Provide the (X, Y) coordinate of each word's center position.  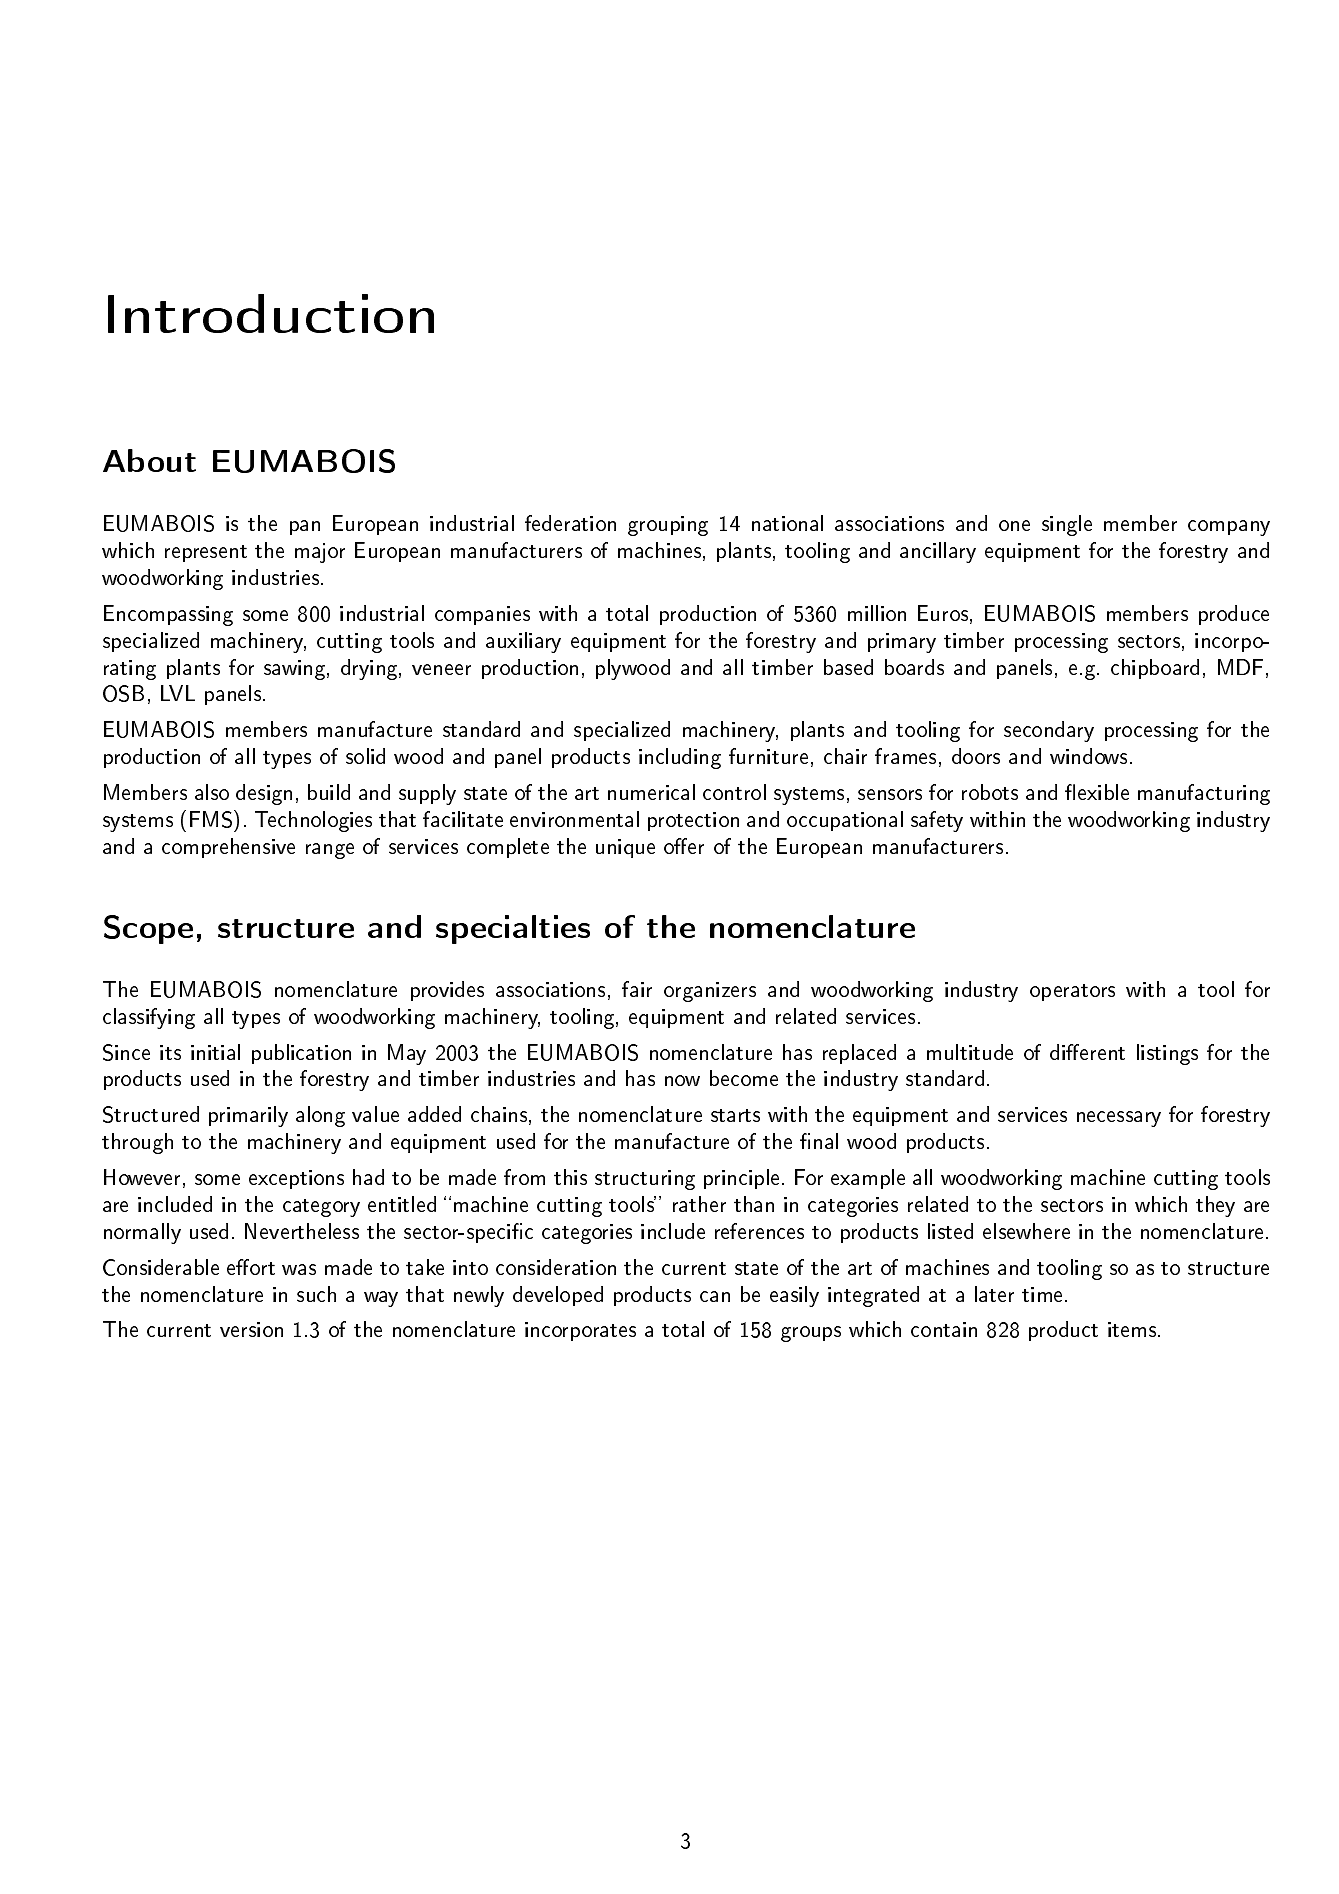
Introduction (271, 313)
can (715, 1296)
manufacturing (1204, 794)
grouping (668, 526)
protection (693, 821)
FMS (212, 819)
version (251, 1329)
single (1067, 525)
